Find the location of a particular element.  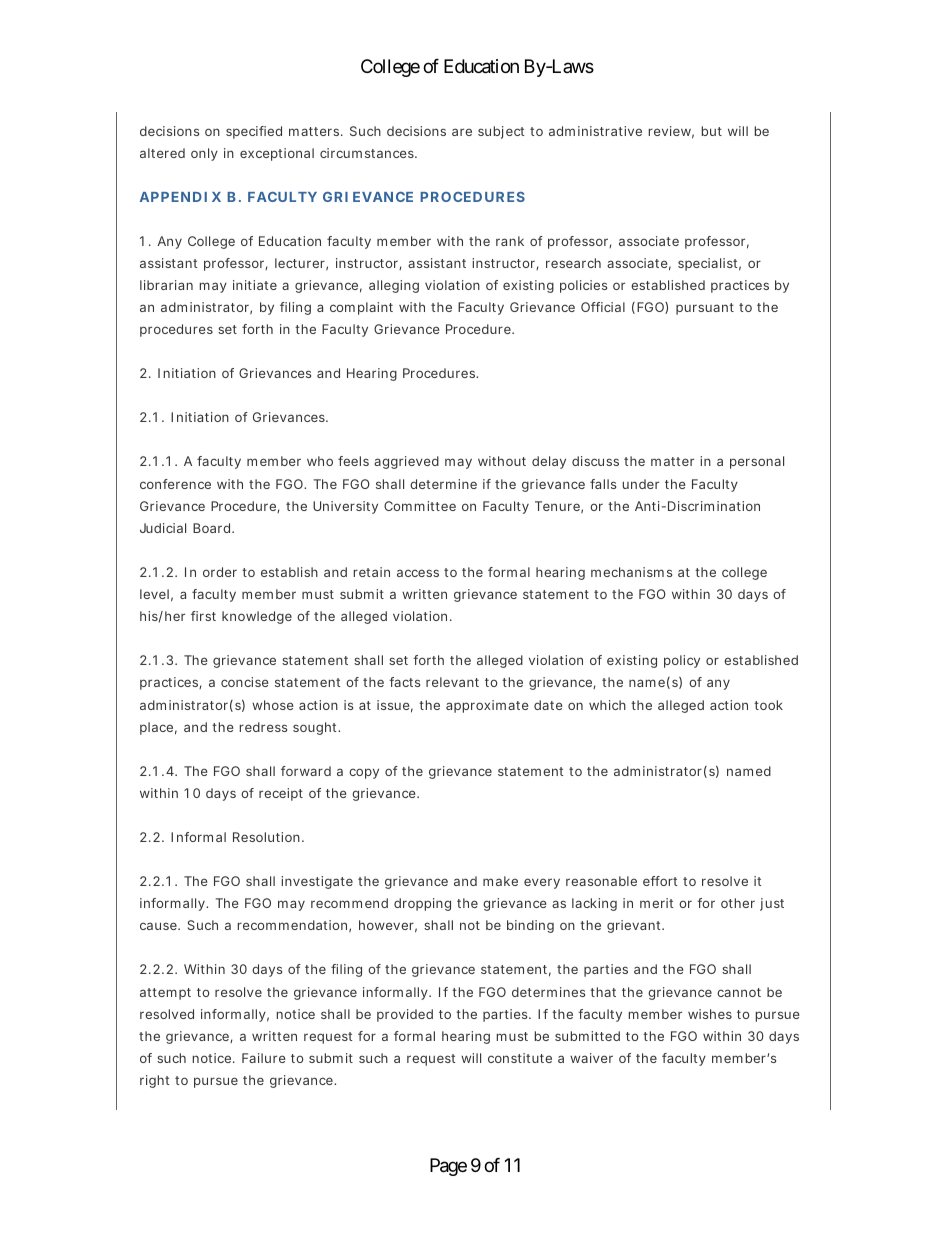

are is located at coordinates (462, 132).
